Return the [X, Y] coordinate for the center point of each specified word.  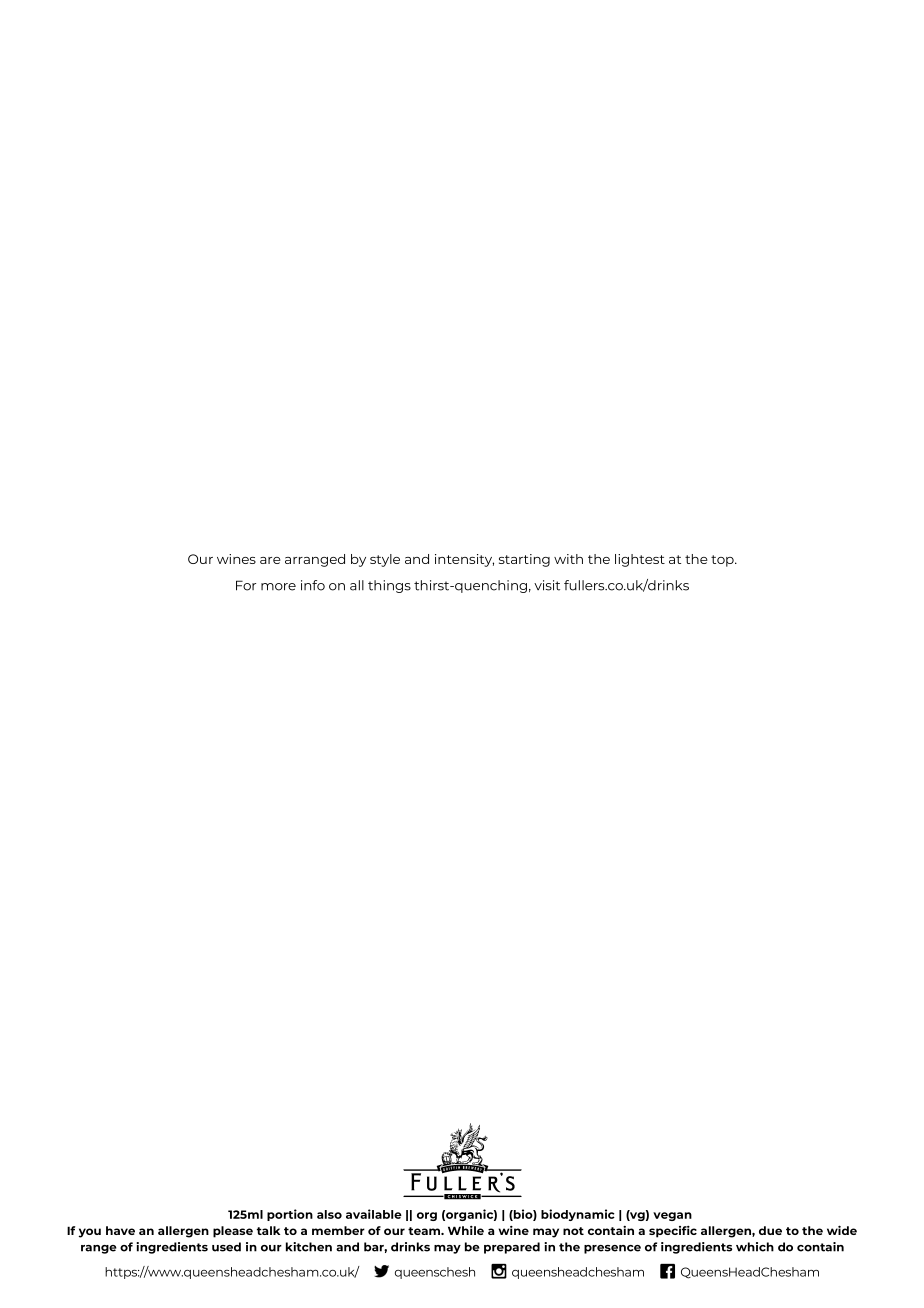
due [770, 1230]
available [374, 1214]
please [233, 1232]
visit [547, 585]
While [466, 1230]
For [246, 585]
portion [290, 1215]
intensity [464, 560]
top [723, 561]
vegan [672, 1216]
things [389, 586]
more [278, 587]
